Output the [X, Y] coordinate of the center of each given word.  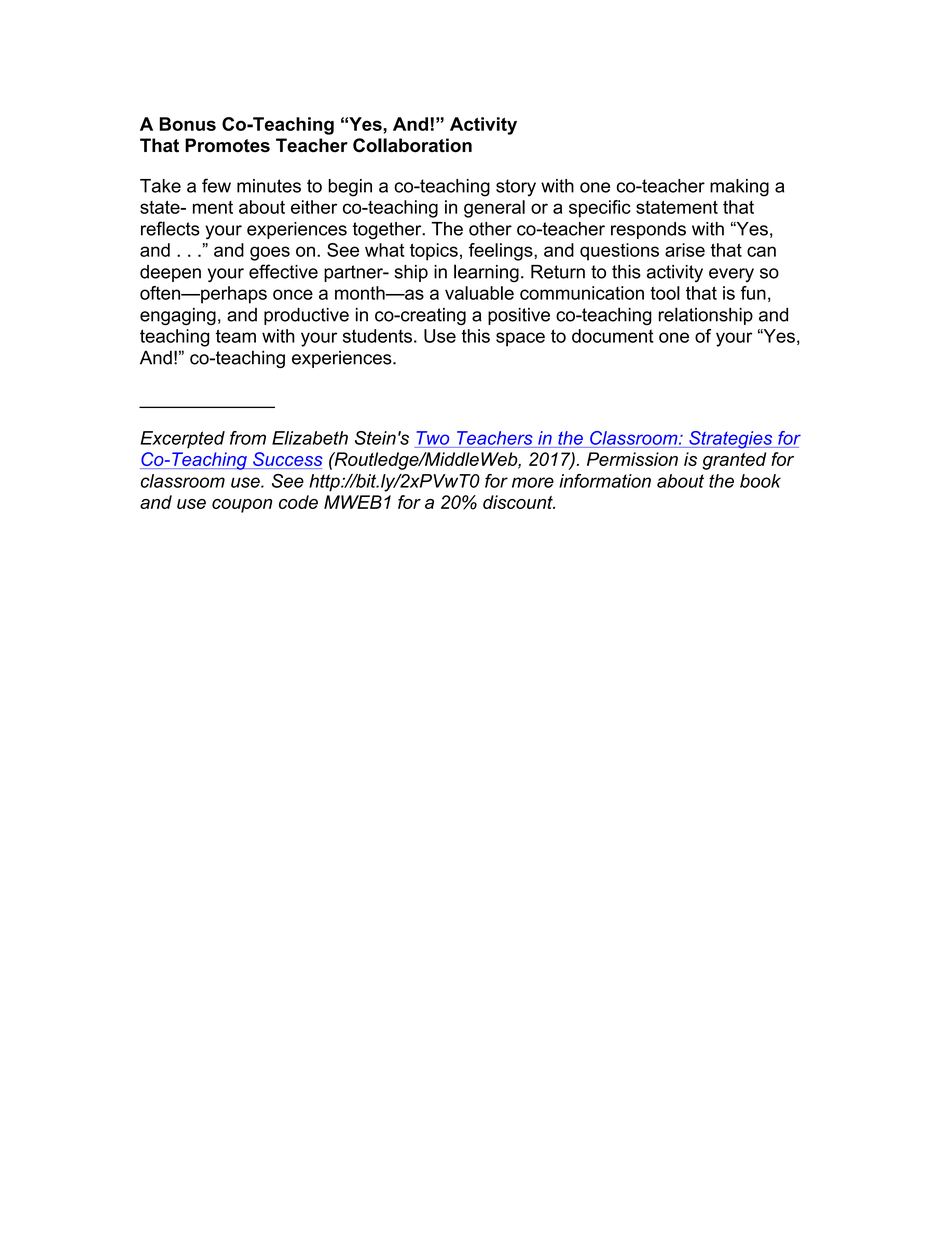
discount [519, 502]
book [760, 481]
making [739, 188]
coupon [242, 506]
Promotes [227, 145]
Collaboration [412, 145]
